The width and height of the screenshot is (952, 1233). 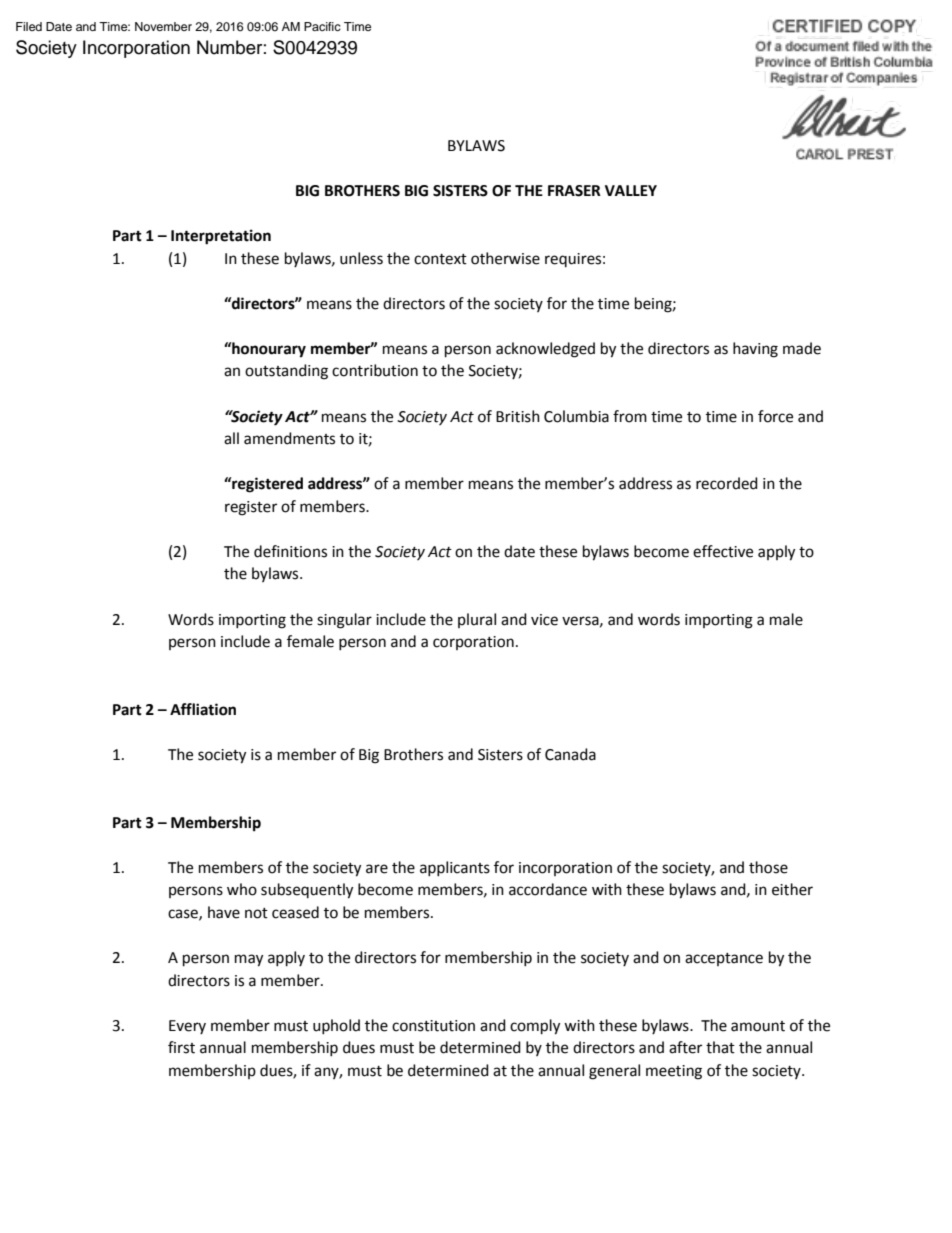 What do you see at coordinates (163, 26) in the screenshot?
I see `November` at bounding box center [163, 26].
